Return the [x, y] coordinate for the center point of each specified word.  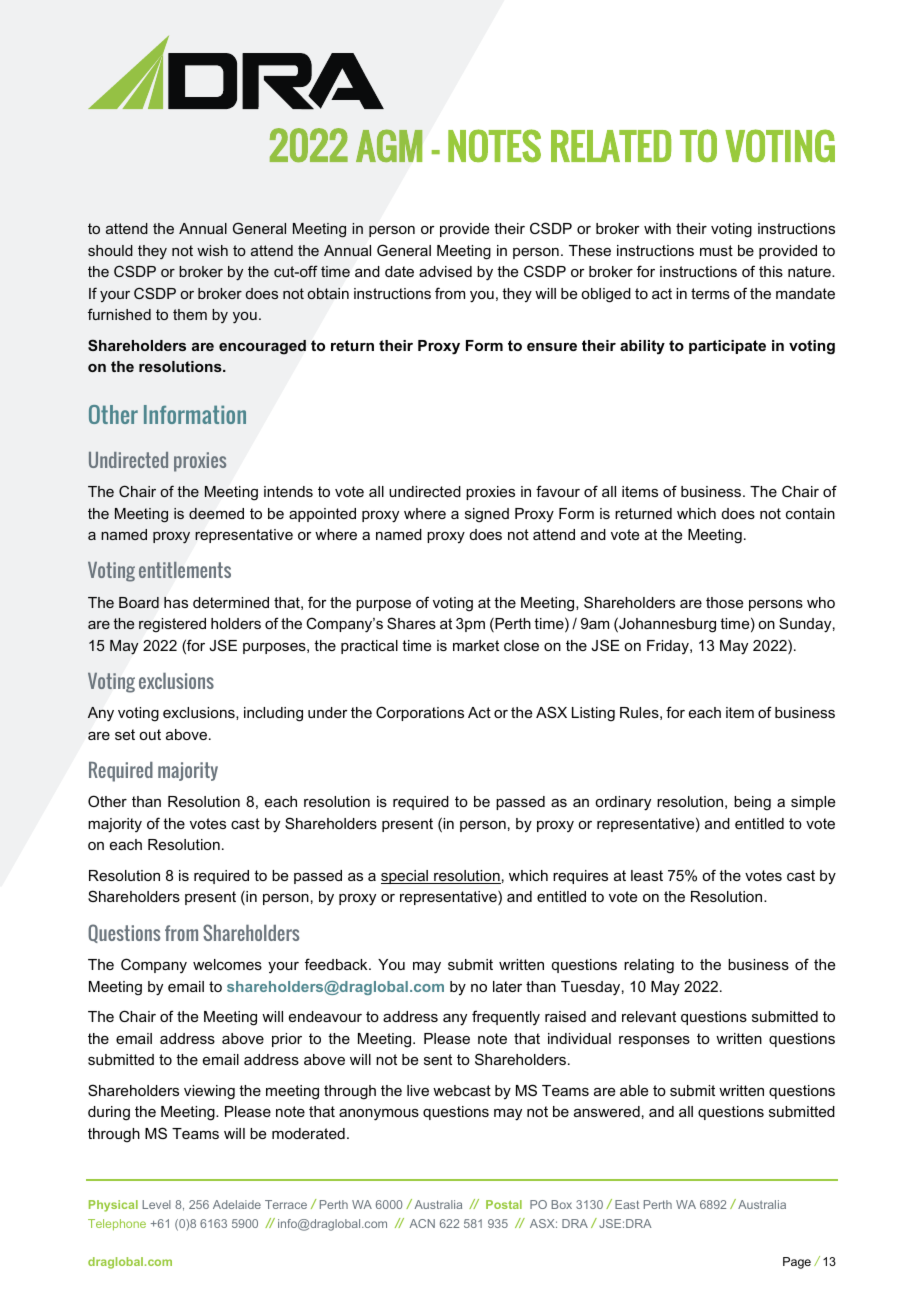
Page [797, 1263]
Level [156, 1204]
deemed [216, 513]
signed [487, 515]
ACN [422, 1223]
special [406, 877]
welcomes [227, 964]
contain [810, 513]
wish [212, 250]
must [716, 250]
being [752, 803]
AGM [389, 145]
